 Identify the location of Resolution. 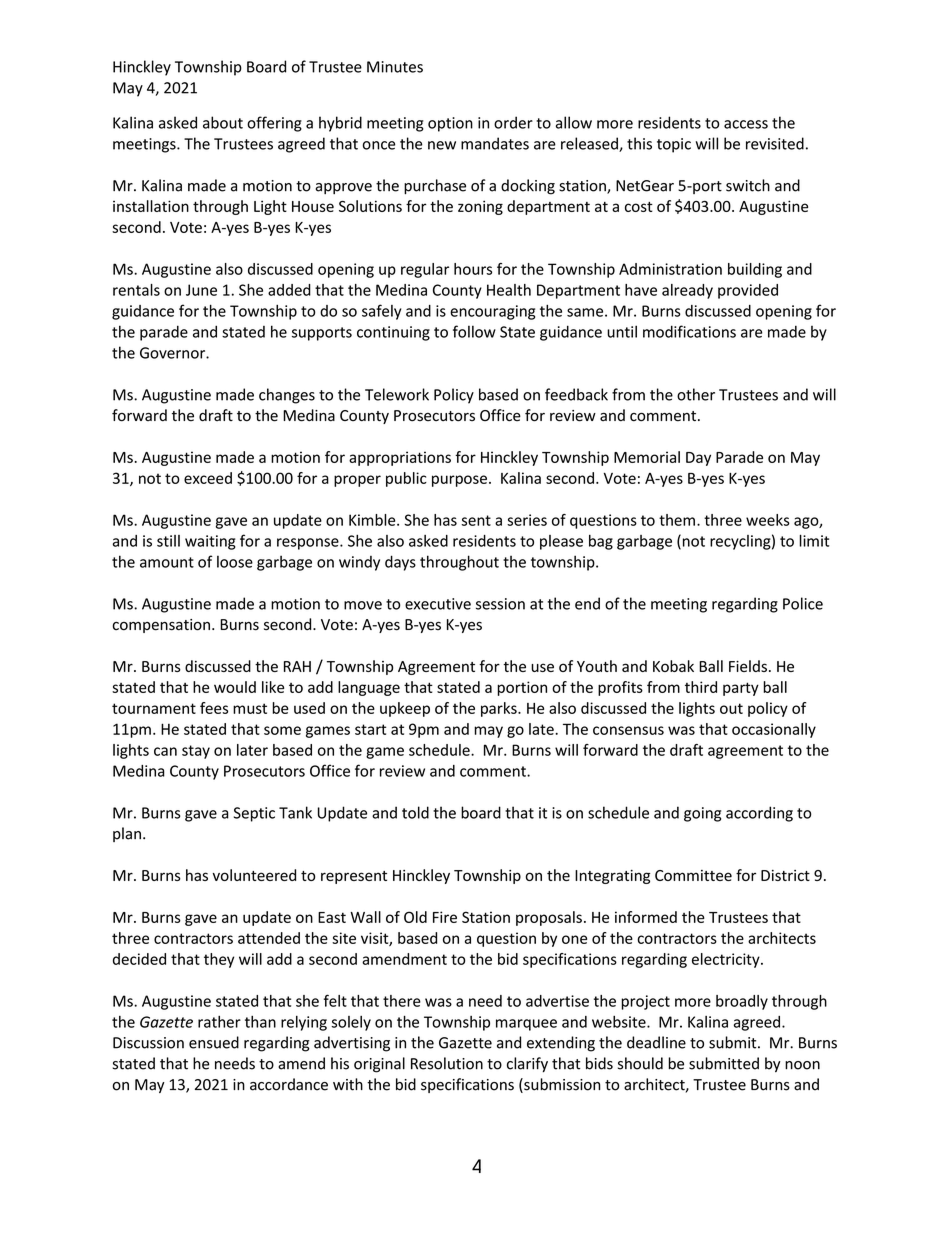
(447, 1063).
